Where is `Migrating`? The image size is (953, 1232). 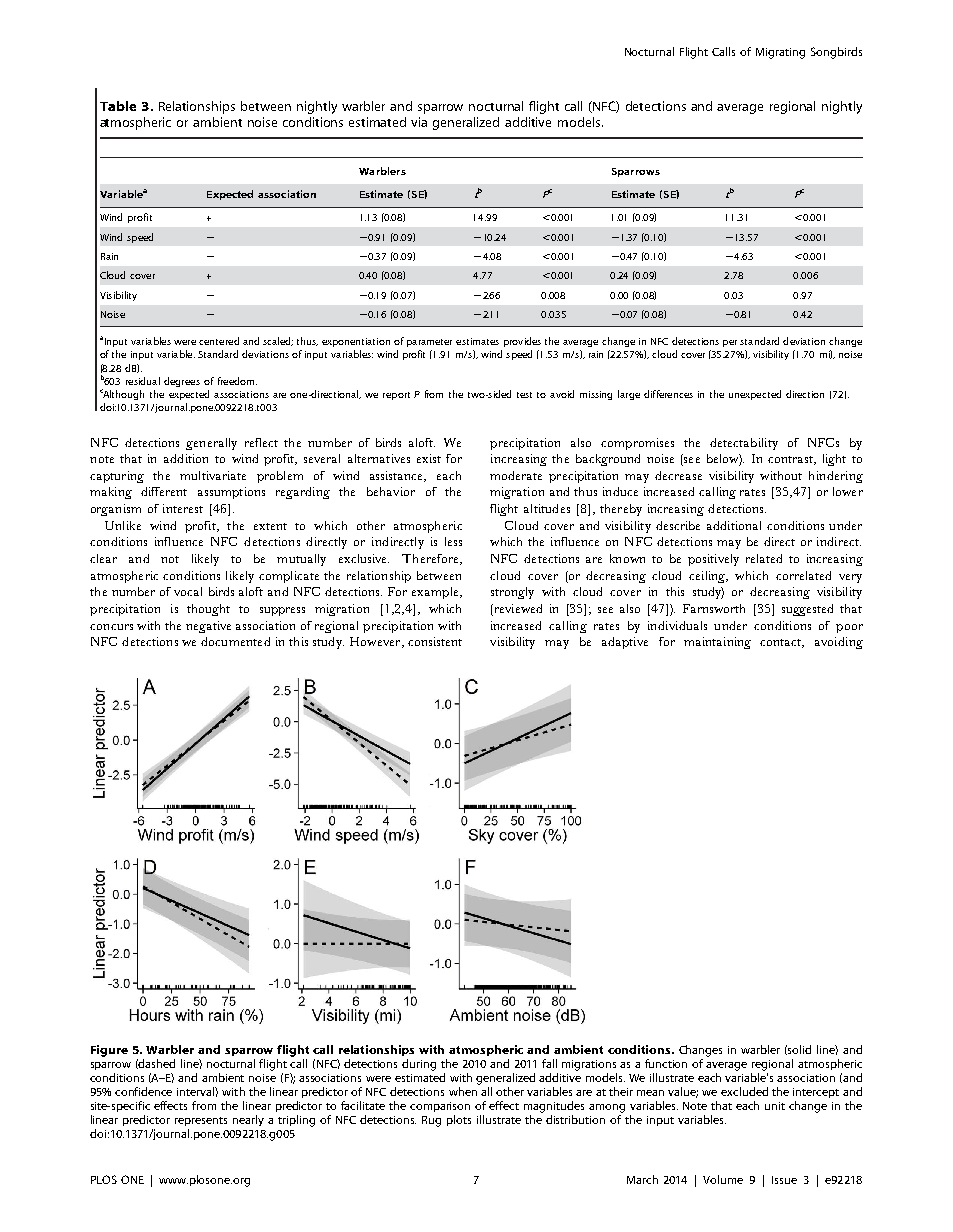 Migrating is located at coordinates (780, 53).
